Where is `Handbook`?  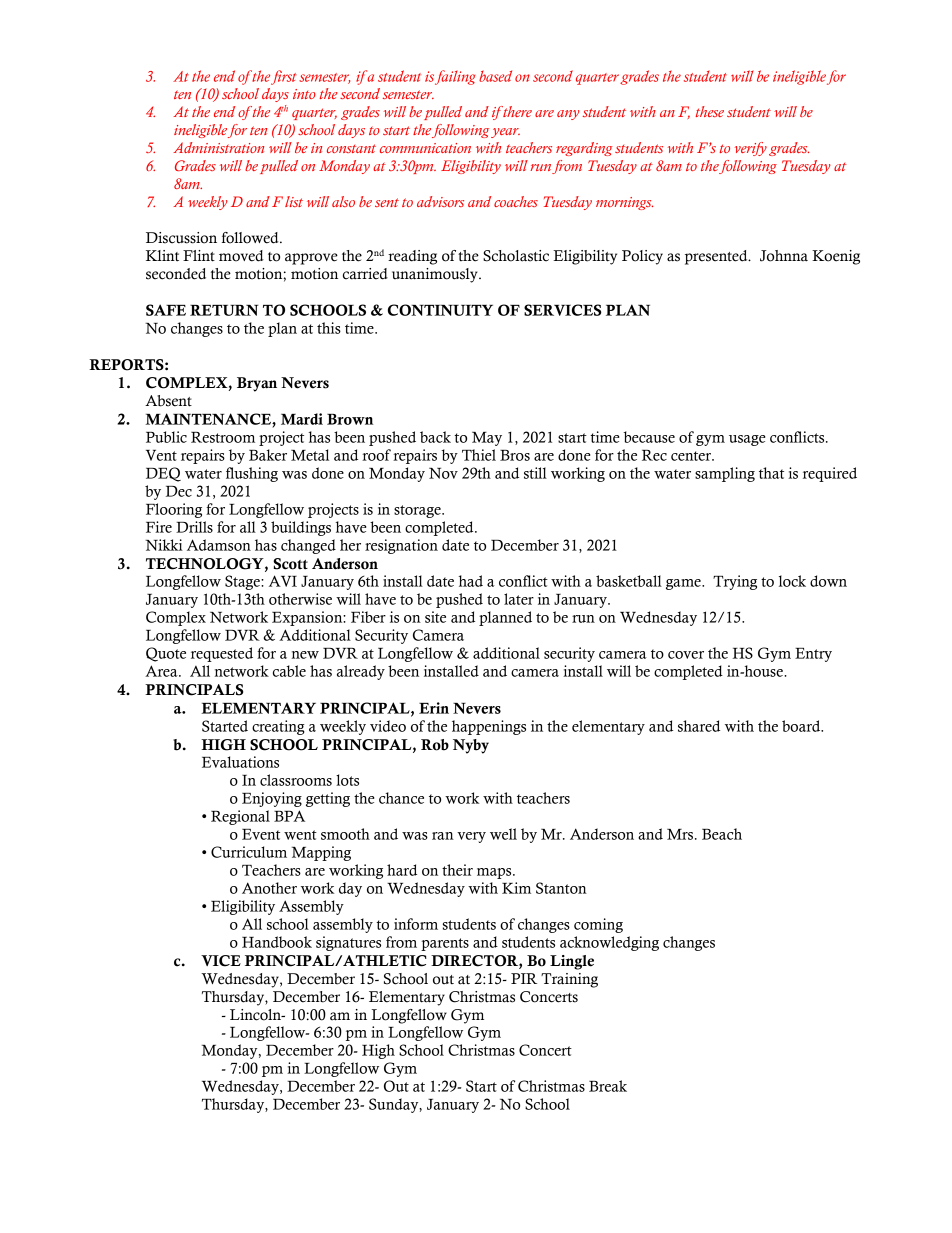 Handbook is located at coordinates (277, 942).
